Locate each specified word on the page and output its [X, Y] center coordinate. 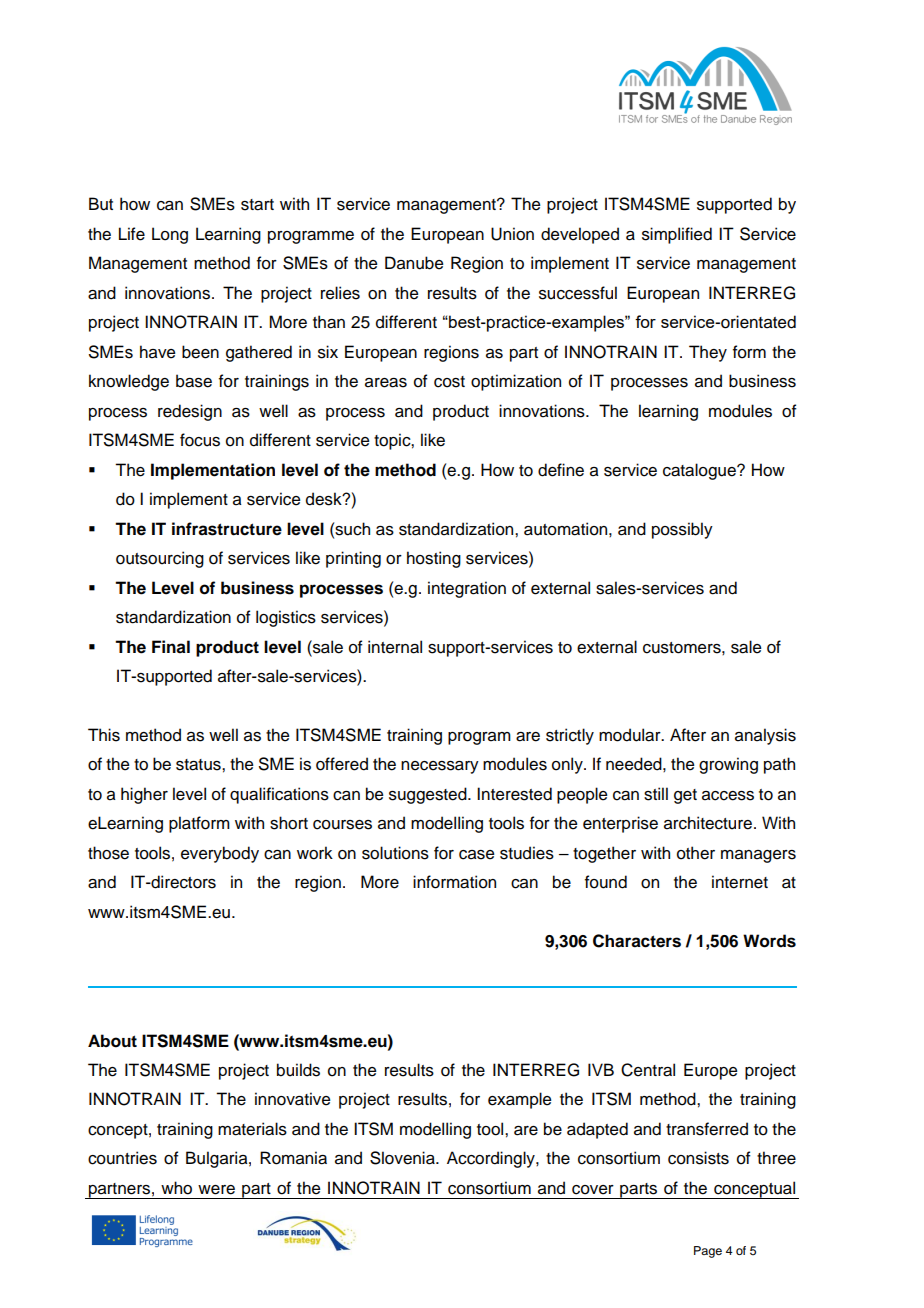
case [477, 855]
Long [170, 235]
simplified [677, 235]
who [176, 1188]
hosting [434, 559]
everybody [220, 854]
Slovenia [403, 1158]
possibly [682, 530]
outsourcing [160, 559]
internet [740, 882]
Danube [414, 263]
